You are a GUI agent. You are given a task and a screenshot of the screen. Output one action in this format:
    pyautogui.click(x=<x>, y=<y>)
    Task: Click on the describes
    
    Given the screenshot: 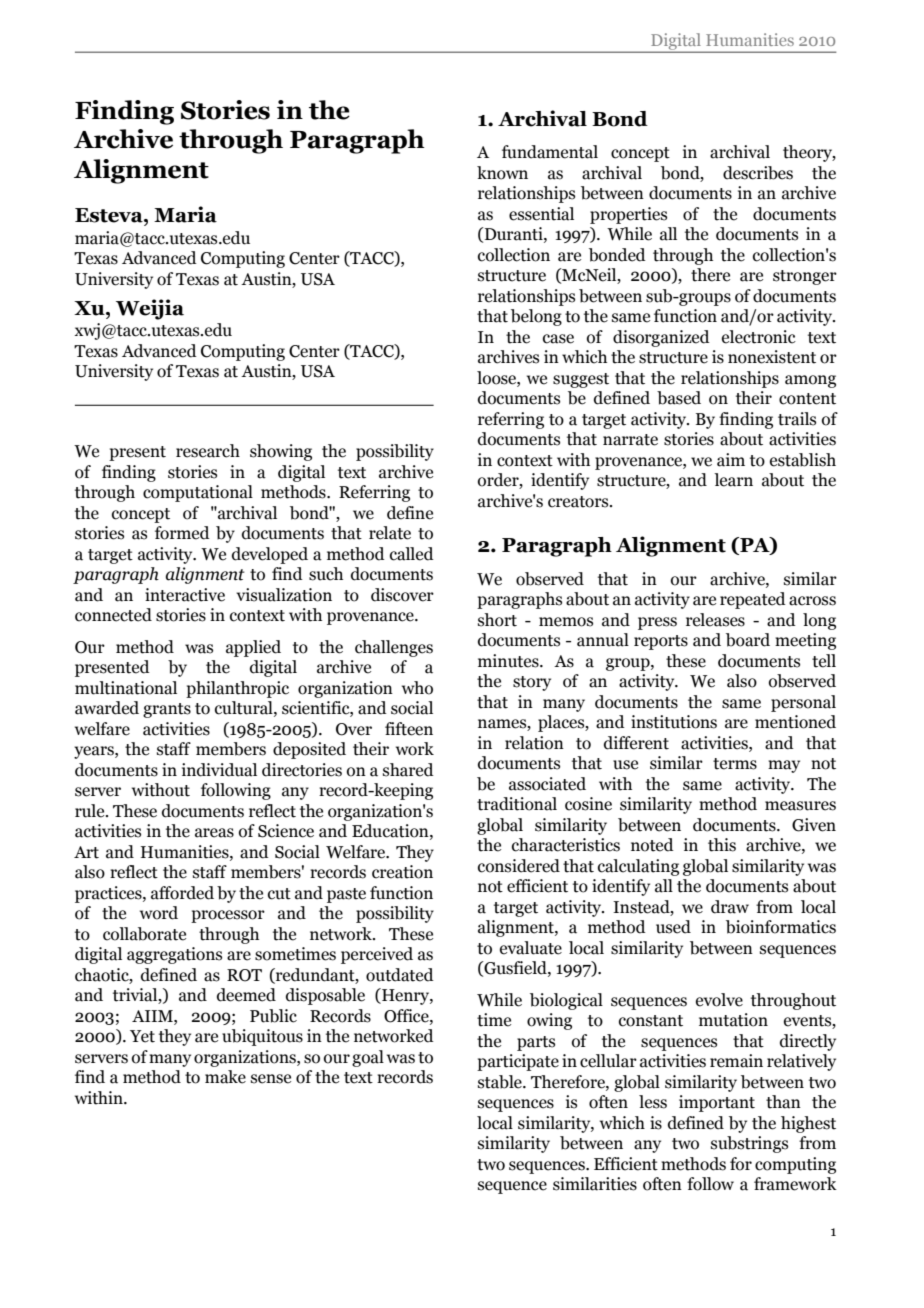 What is the action you would take?
    pyautogui.click(x=758, y=173)
